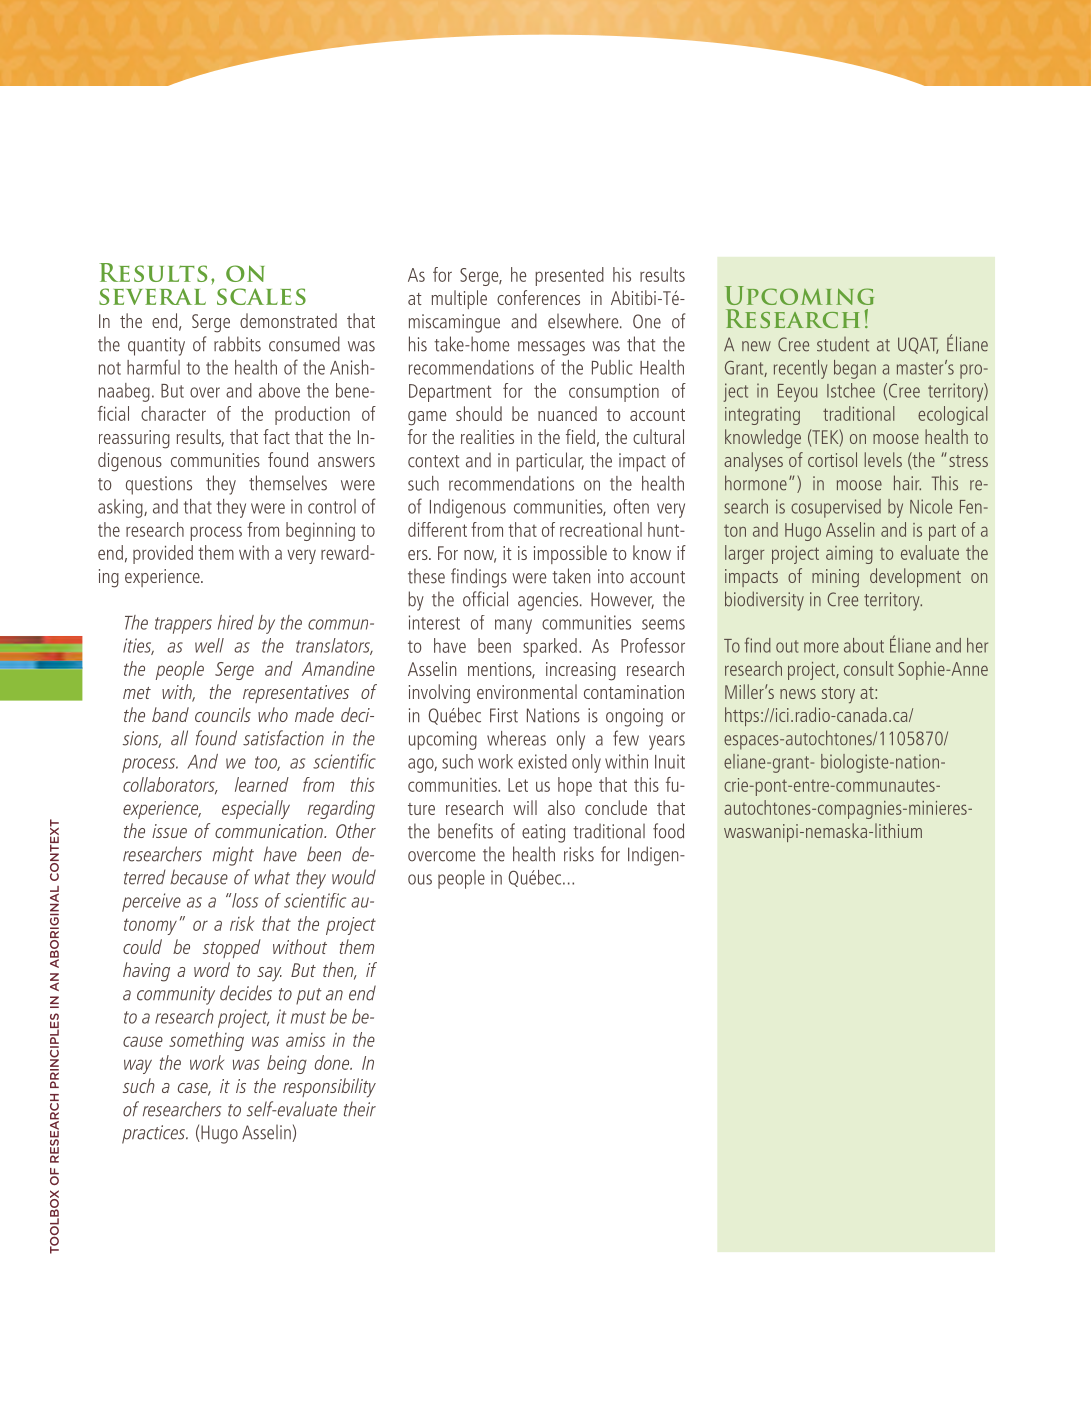 This screenshot has height=1412, width=1091. Describe the element at coordinates (838, 695) in the screenshot. I see `story` at that location.
